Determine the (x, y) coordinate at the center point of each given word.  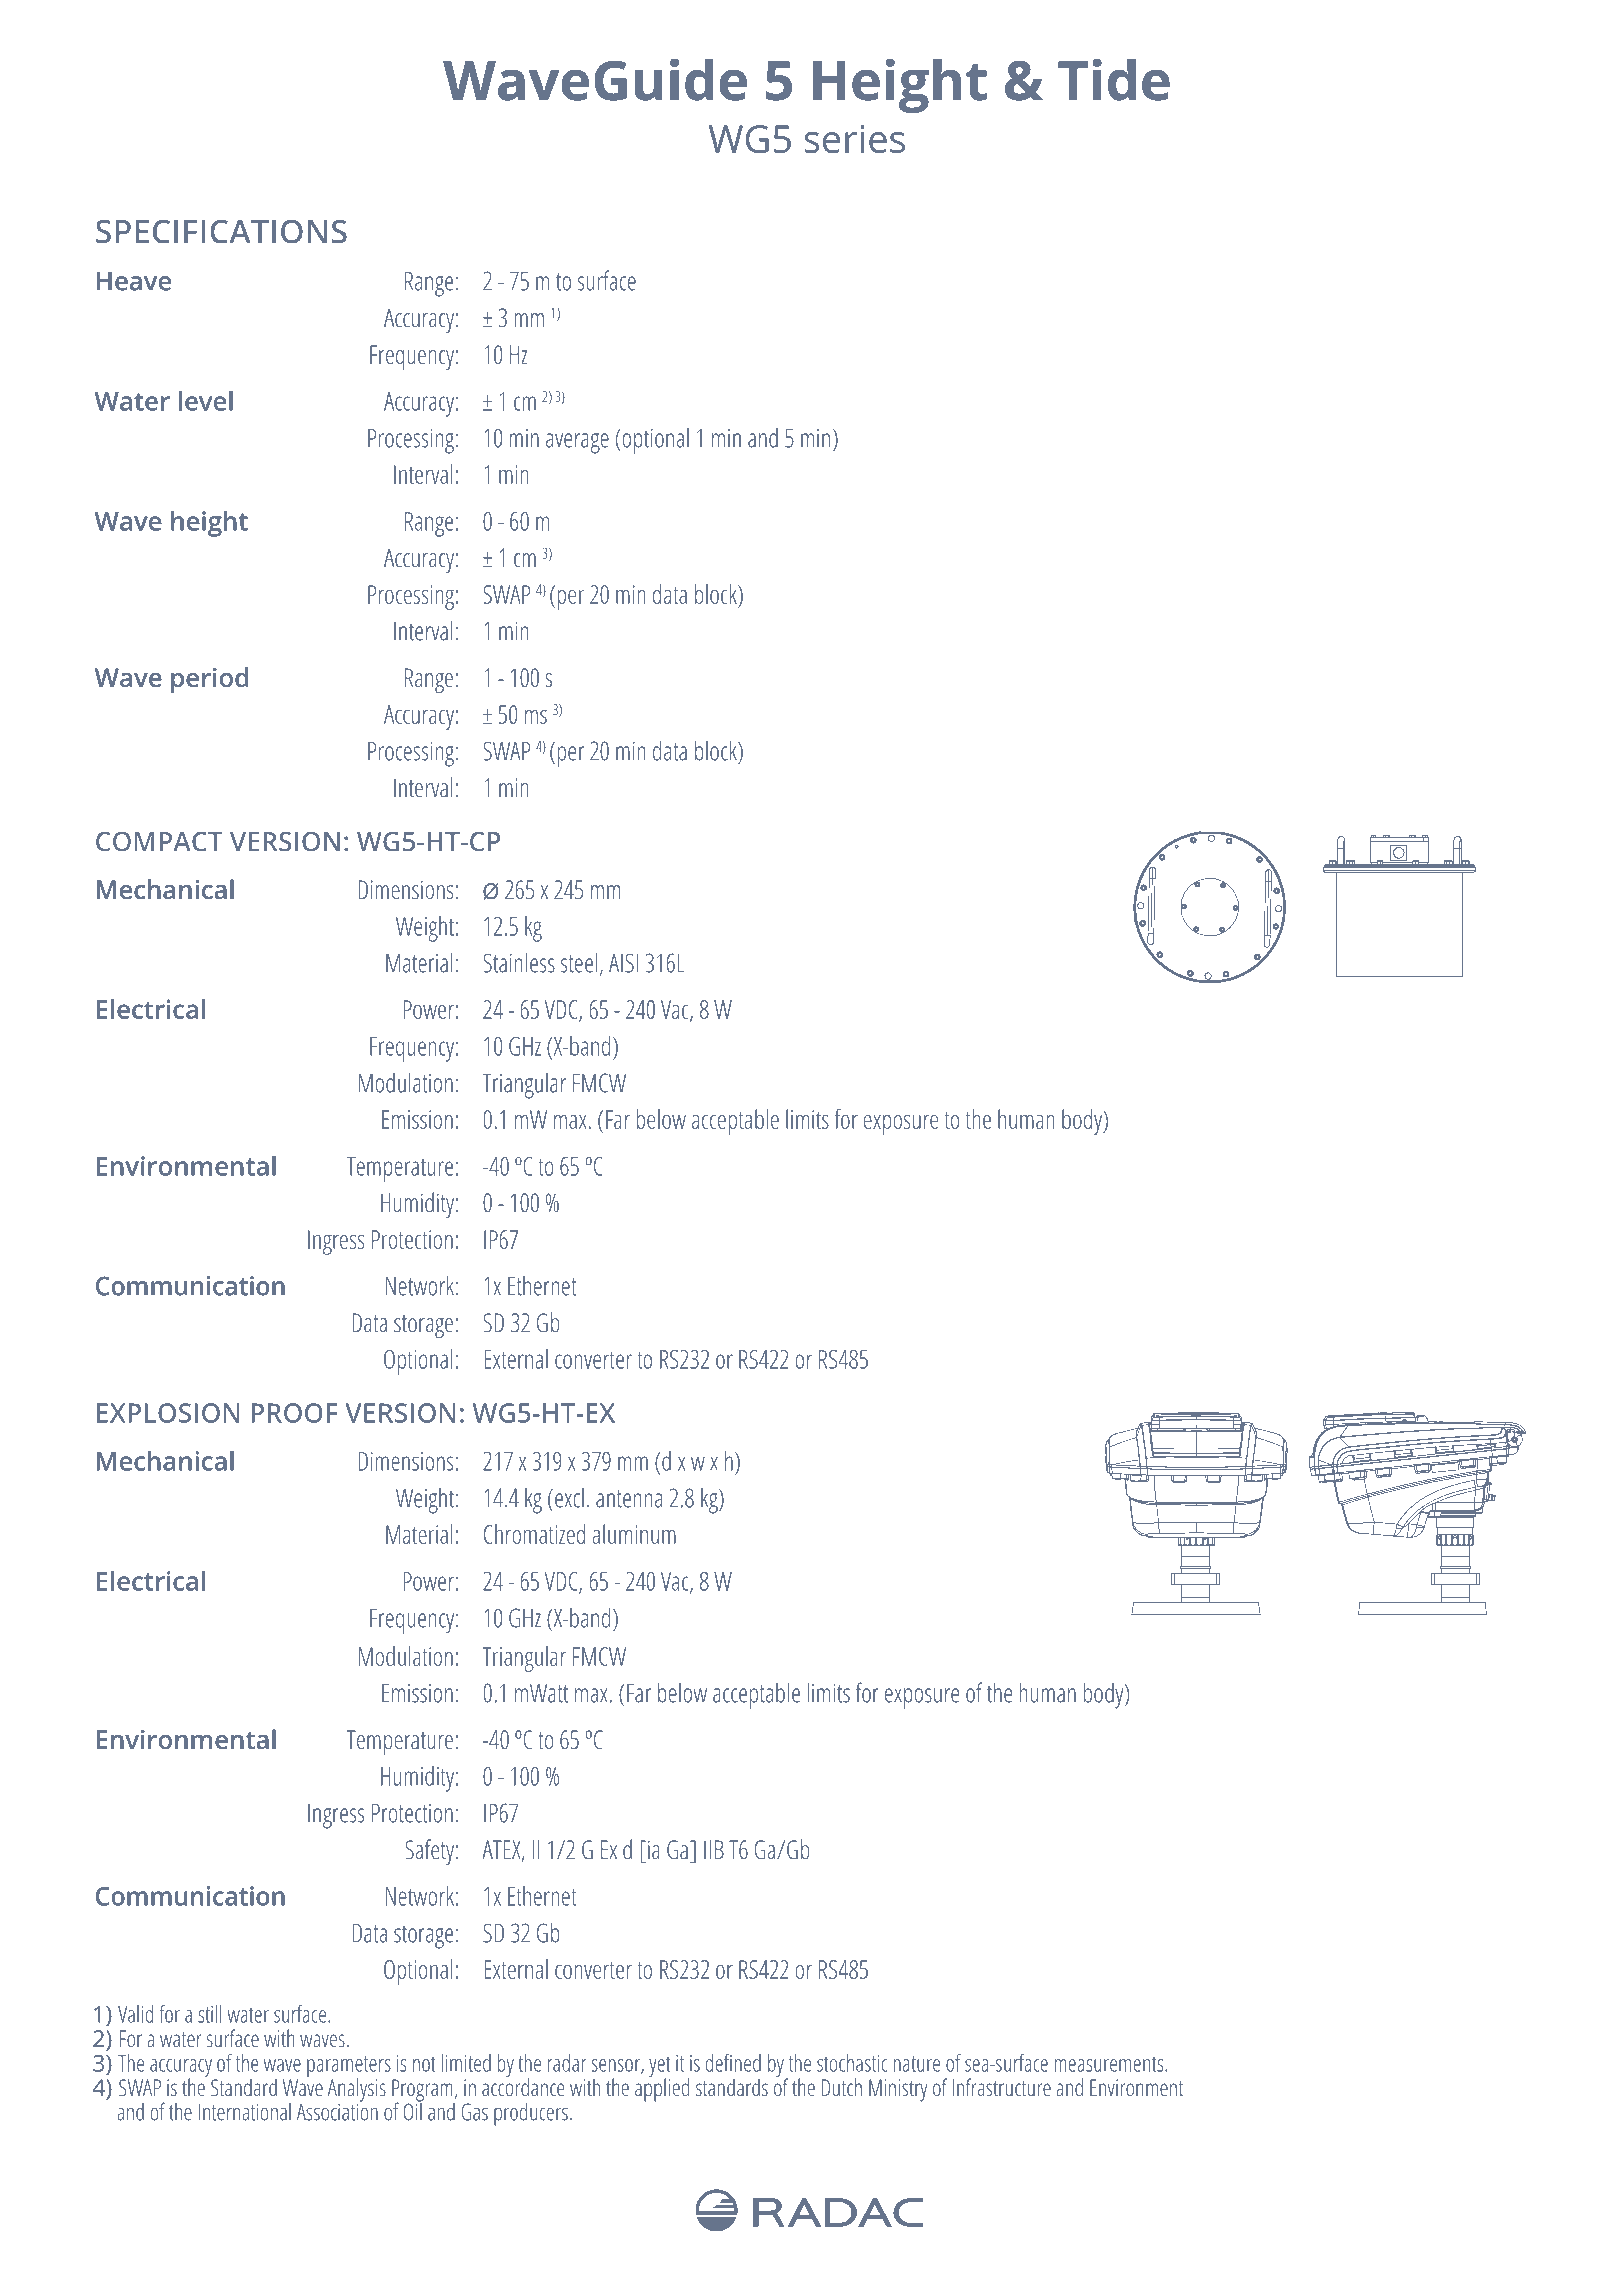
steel (579, 962)
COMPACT (159, 842)
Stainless (519, 962)
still (209, 2014)
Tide (1114, 80)
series (854, 139)
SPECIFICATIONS (221, 232)
